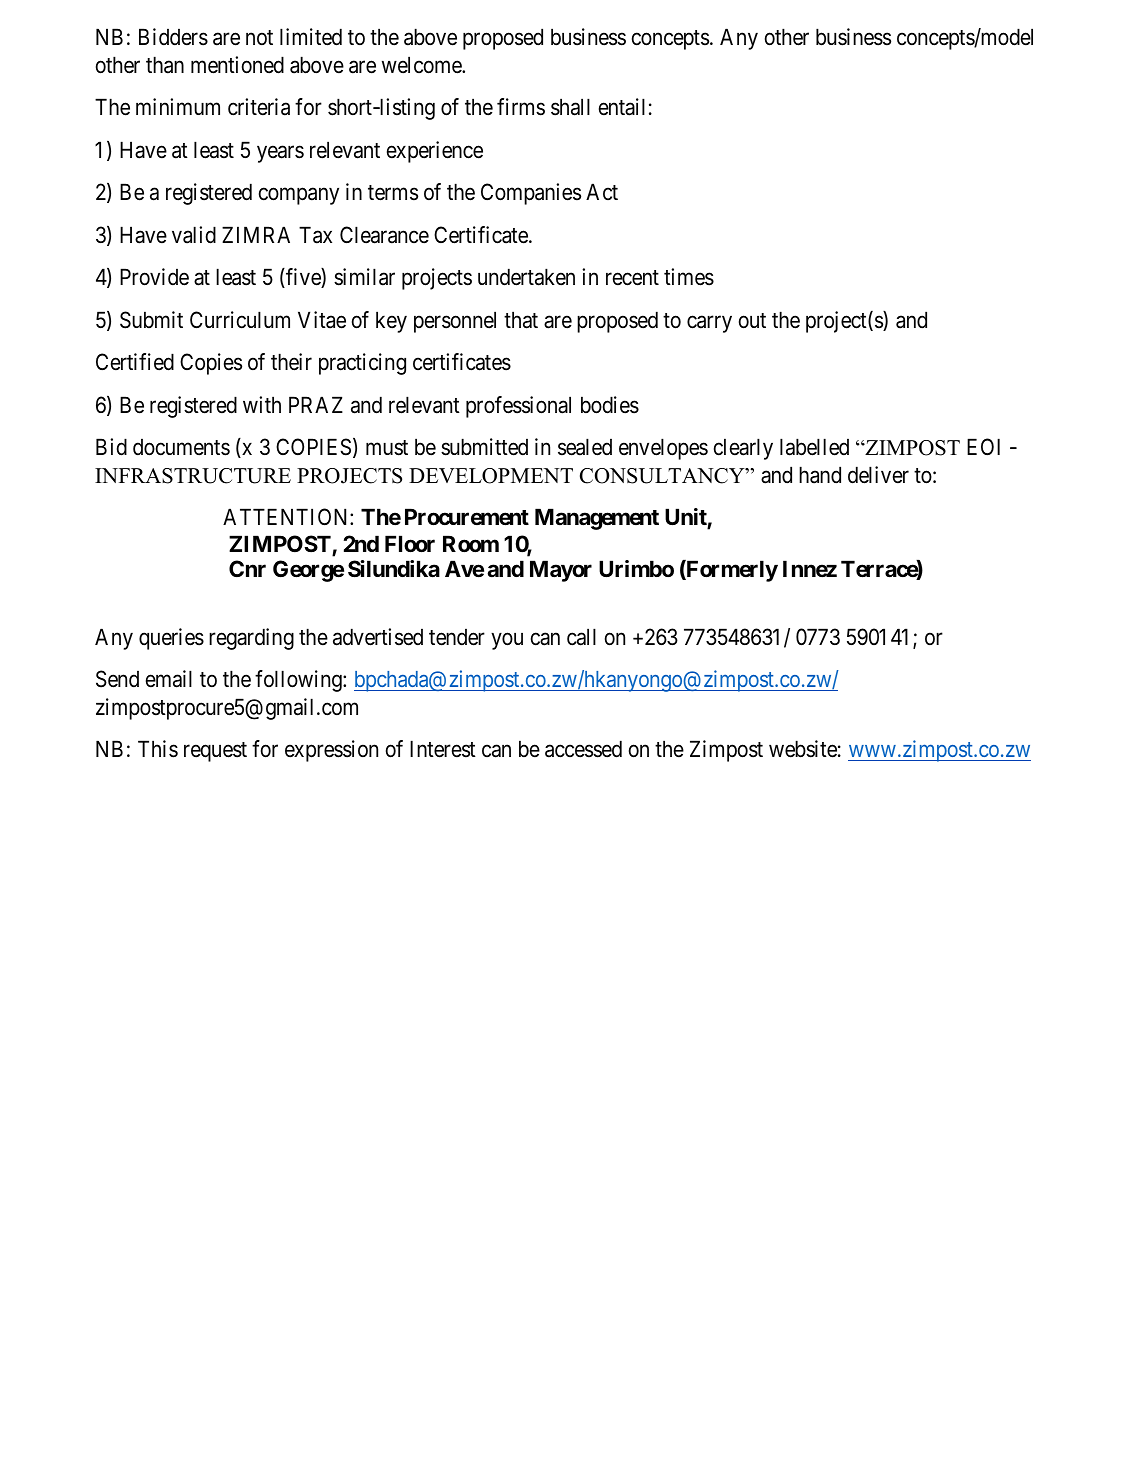 This document has width=1136, height=1470. What do you see at coordinates (622, 107) in the document?
I see `entail` at bounding box center [622, 107].
